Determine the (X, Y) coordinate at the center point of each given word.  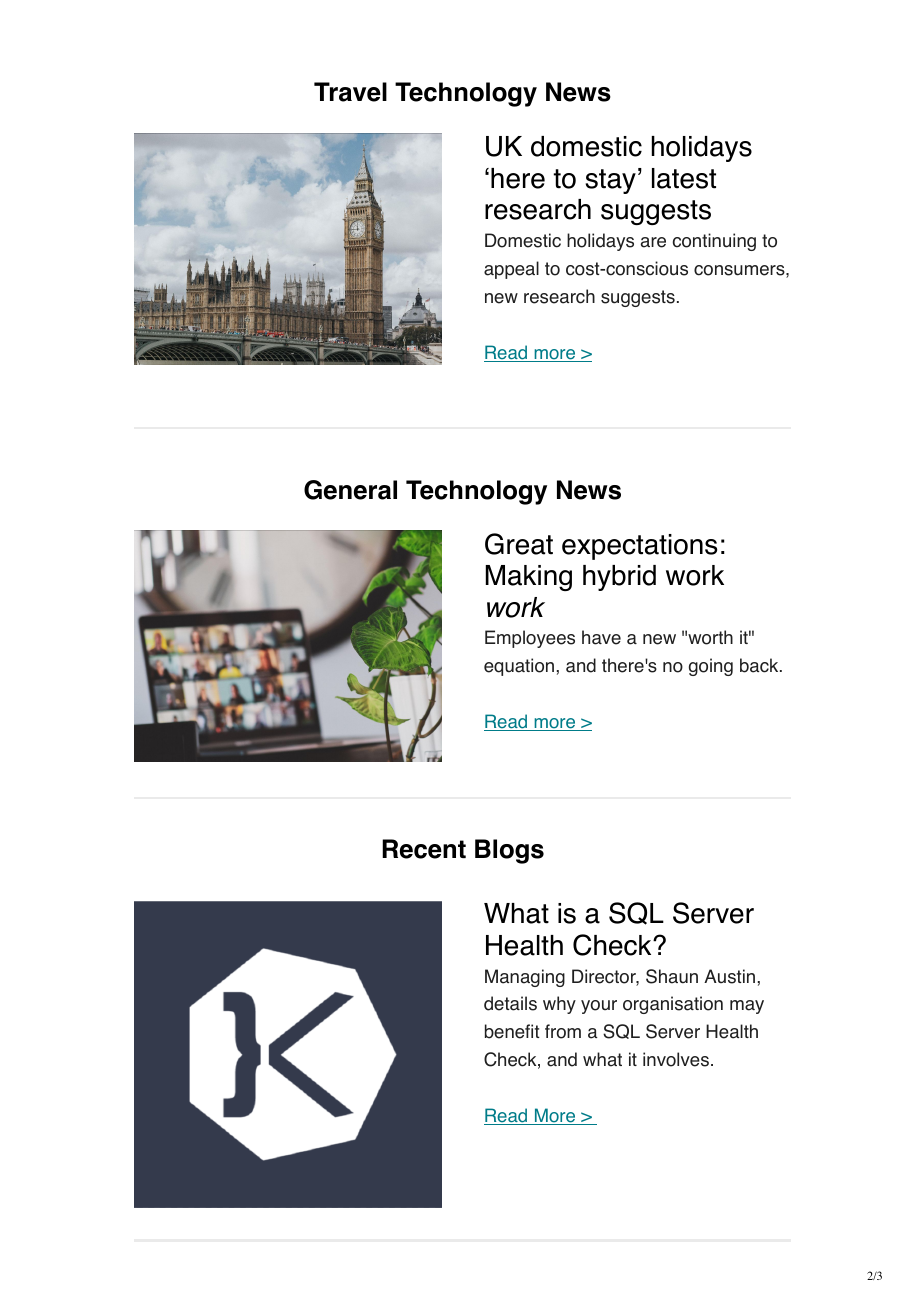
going (711, 667)
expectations (639, 547)
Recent (424, 849)
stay (611, 181)
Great (519, 544)
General (350, 490)
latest (684, 178)
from (563, 1031)
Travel (350, 92)
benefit (512, 1031)
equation (519, 667)
